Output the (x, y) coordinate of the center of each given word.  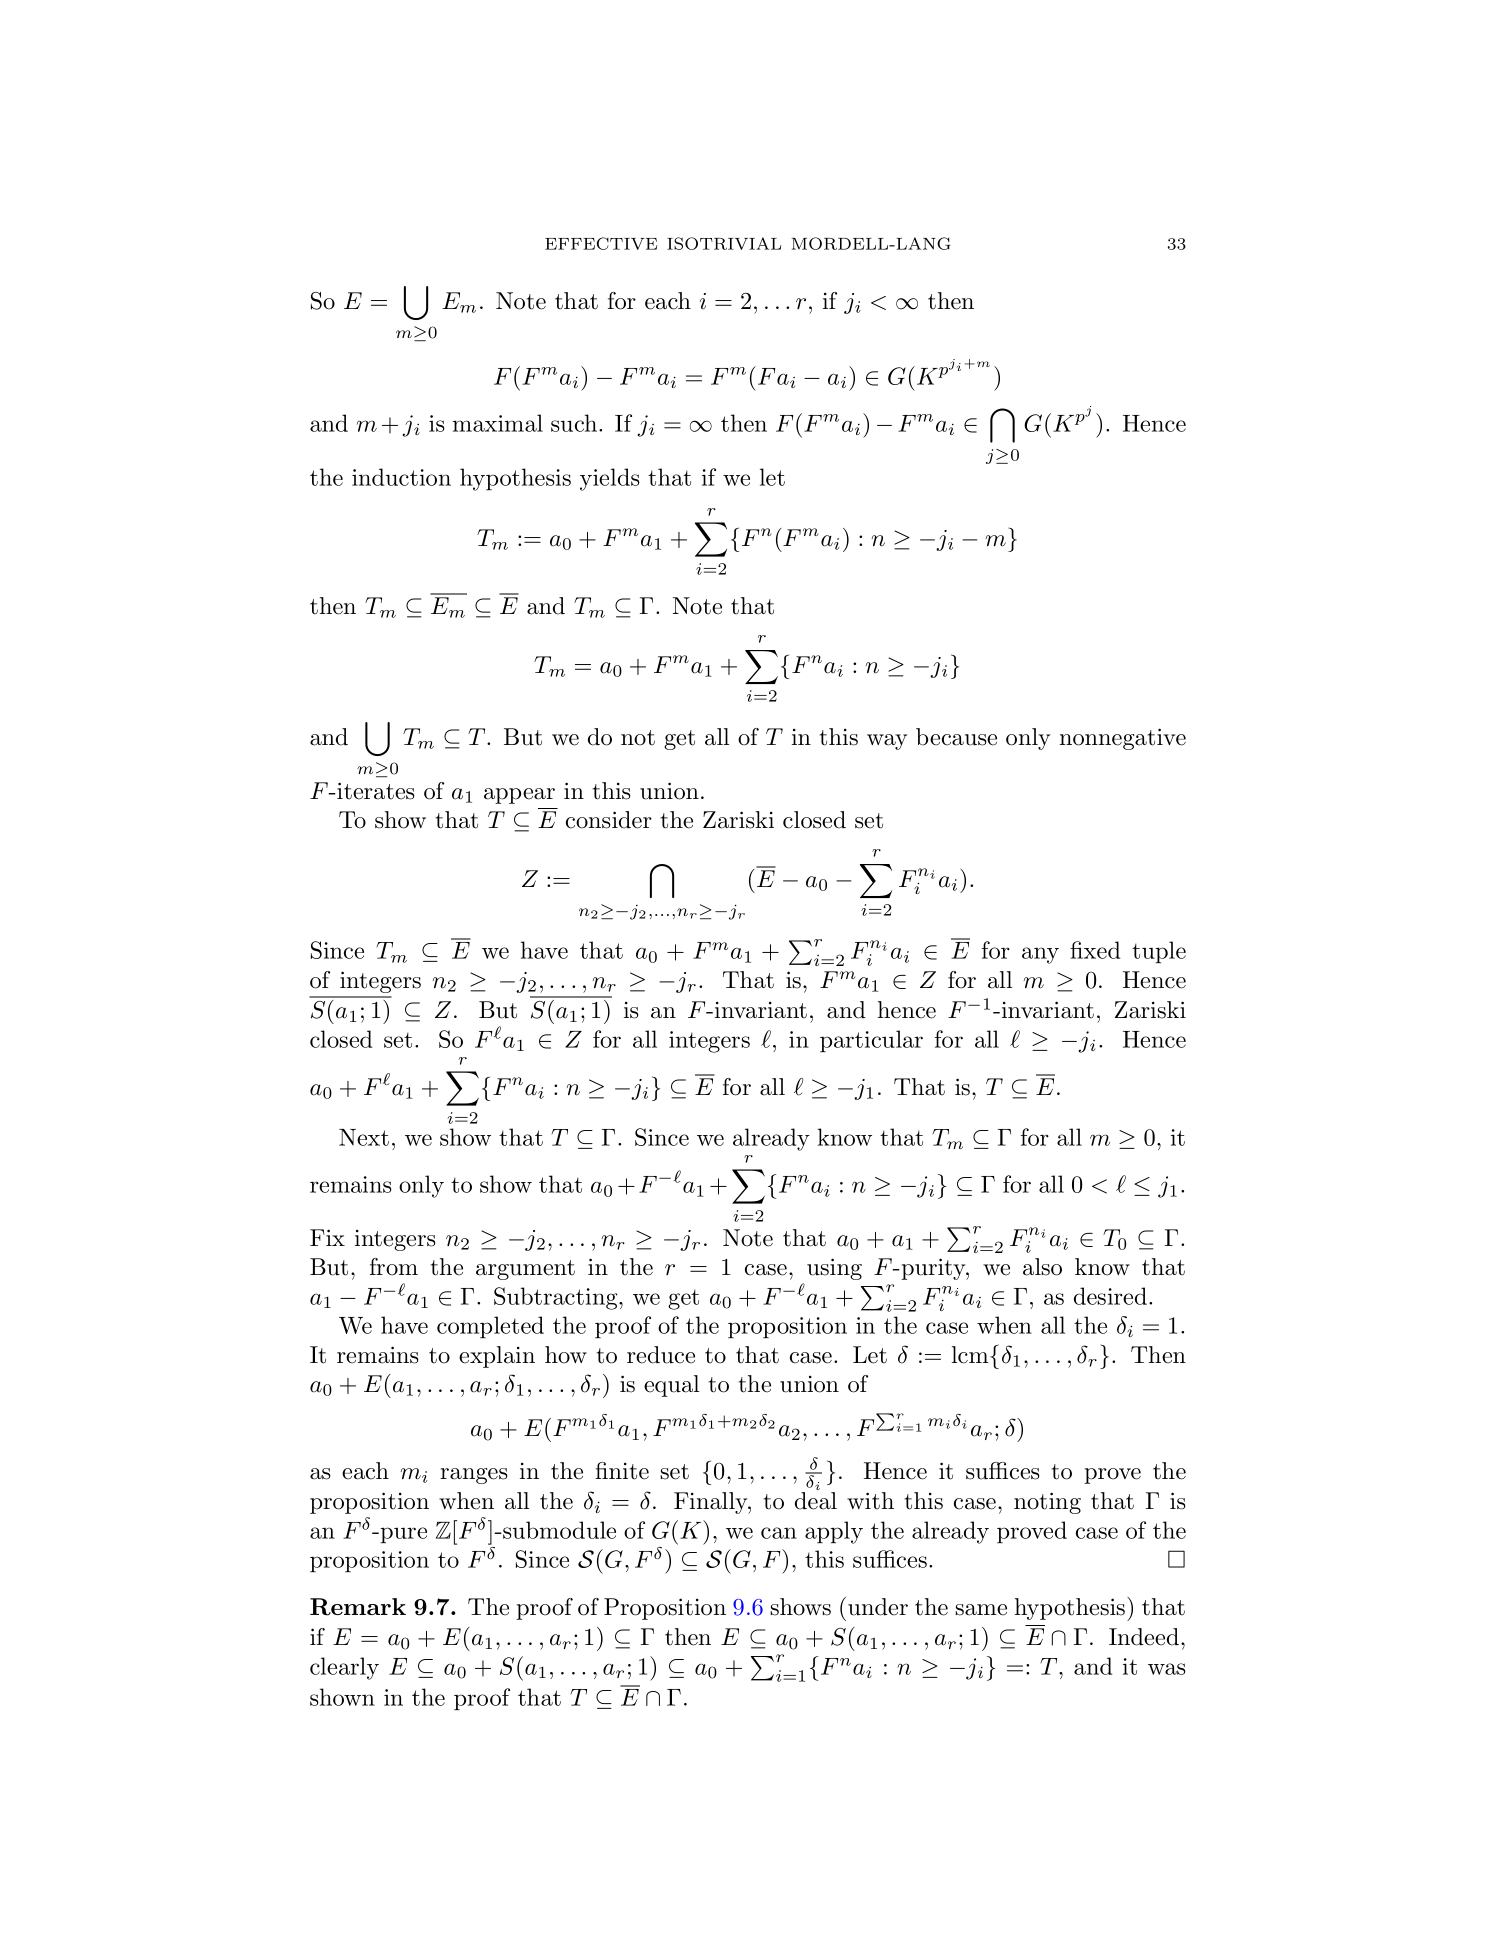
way (887, 742)
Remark (358, 1607)
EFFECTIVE (601, 243)
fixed (1095, 950)
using (834, 1269)
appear (519, 796)
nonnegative (1123, 739)
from (394, 1267)
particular (871, 1041)
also (1042, 1267)
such (575, 423)
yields (610, 479)
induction (401, 477)
